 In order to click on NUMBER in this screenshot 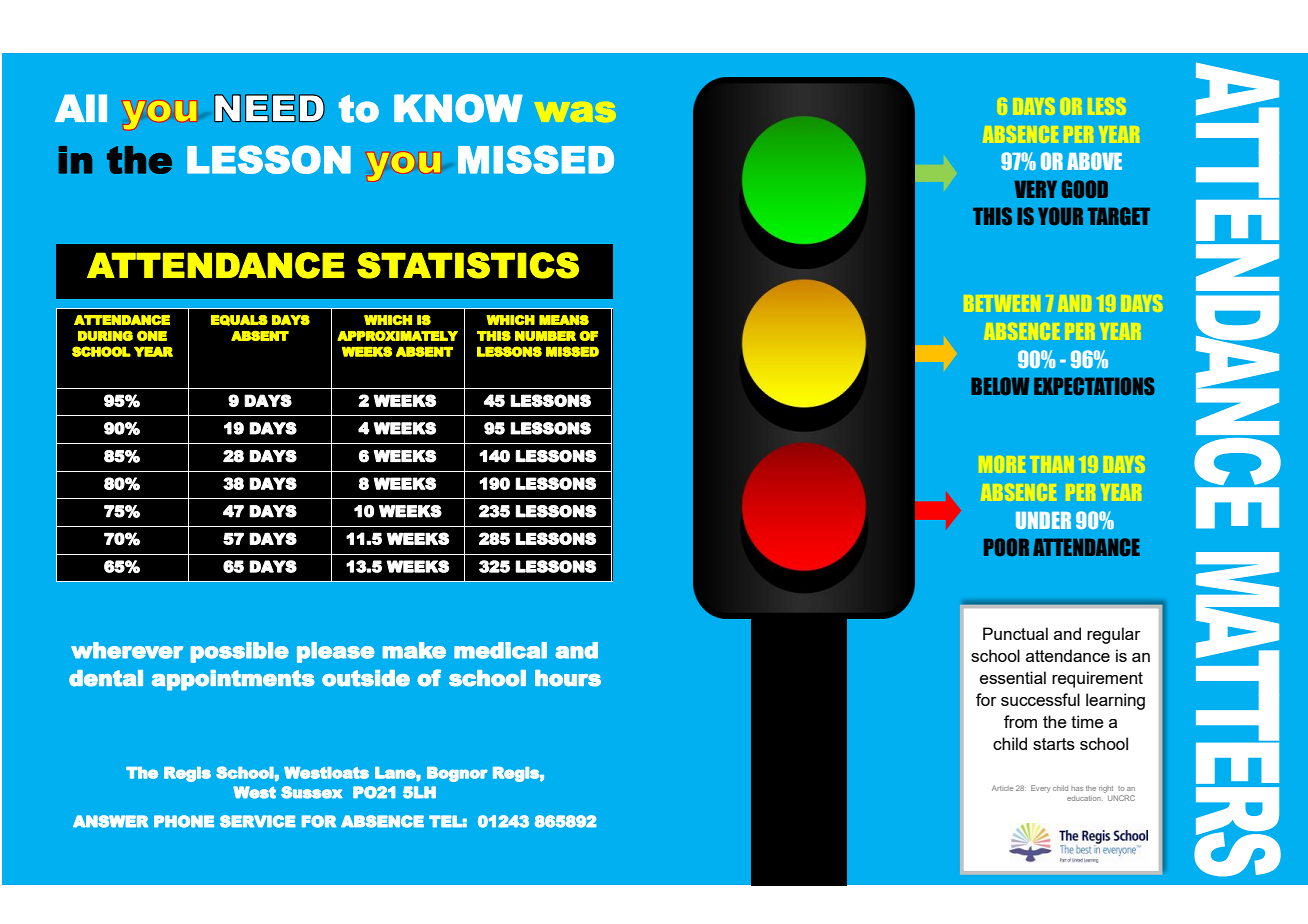, I will do `click(545, 336)`.
